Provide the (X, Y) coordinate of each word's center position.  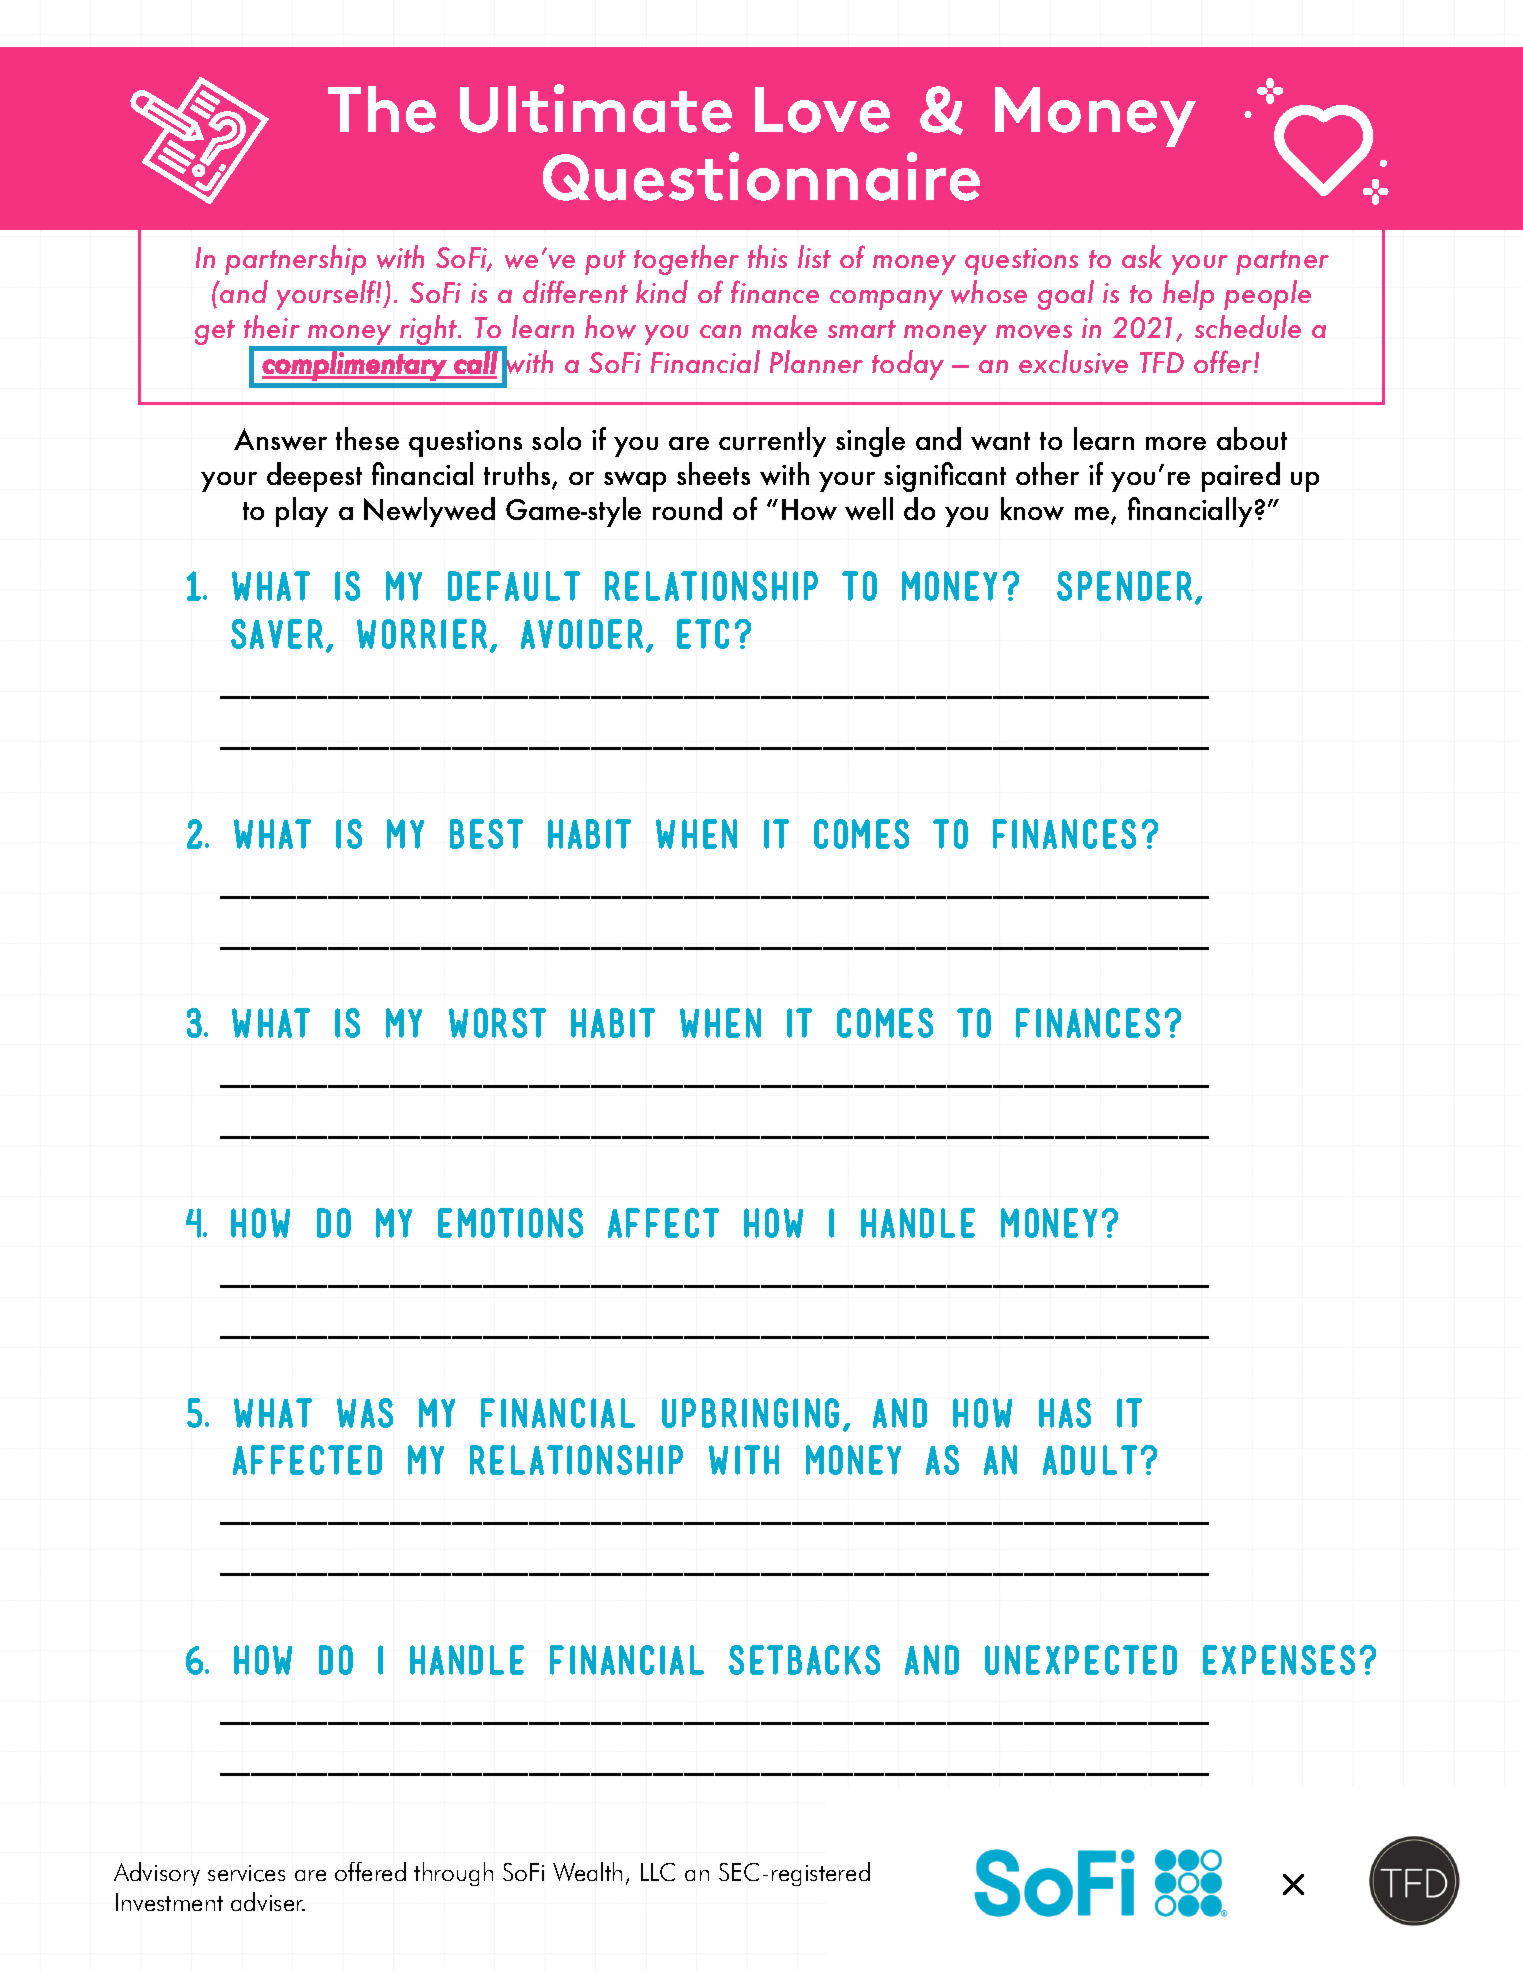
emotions (510, 1223)
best (486, 834)
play (302, 512)
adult (1090, 1460)
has (1065, 1413)
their (272, 326)
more (1176, 443)
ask (1142, 256)
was (365, 1413)
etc (703, 634)
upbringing (750, 1413)
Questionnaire (761, 176)
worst (497, 1023)
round (687, 508)
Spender (1124, 586)
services (246, 1873)
